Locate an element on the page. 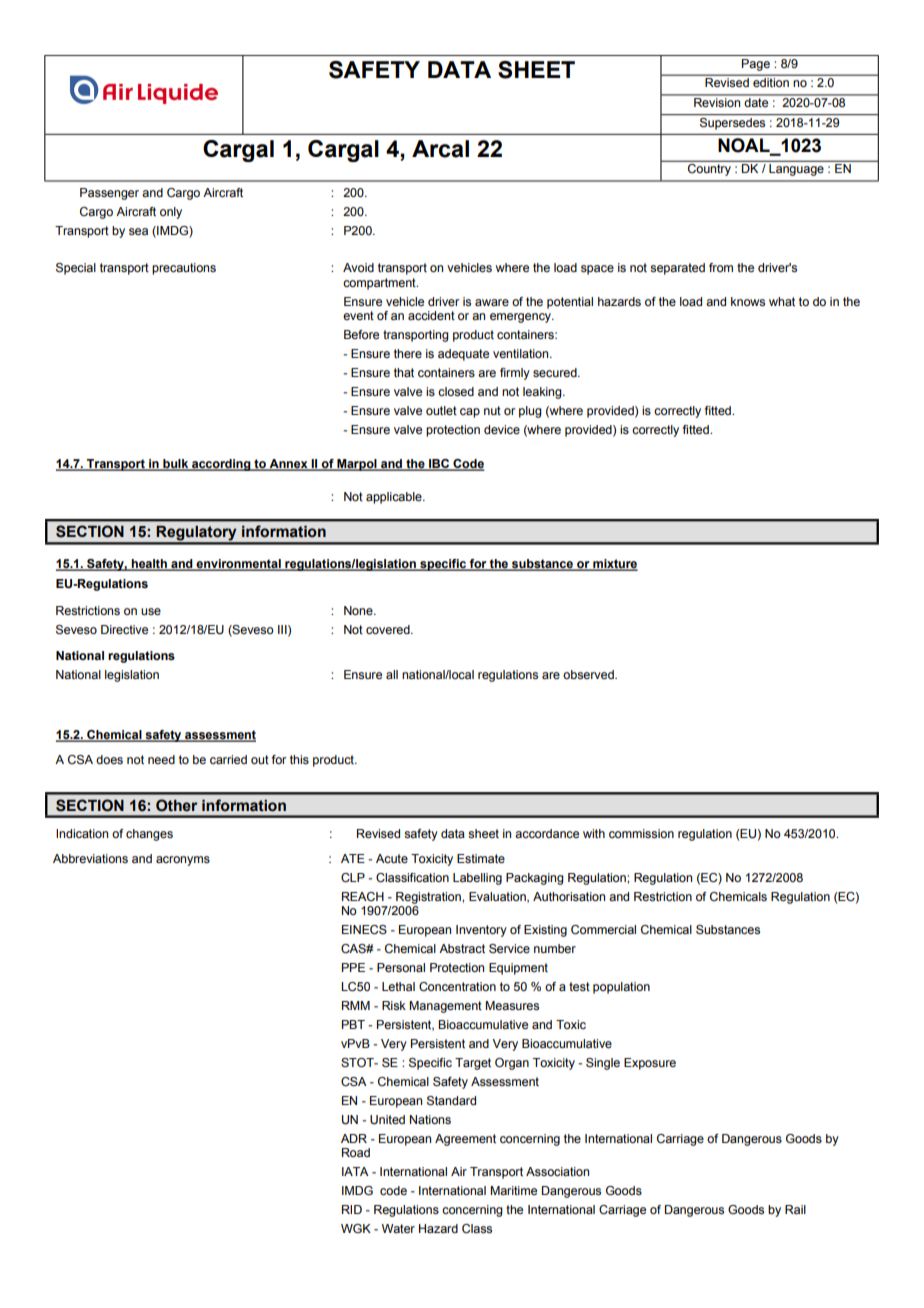 This page has width=924, height=1308. Water is located at coordinates (398, 1228).
